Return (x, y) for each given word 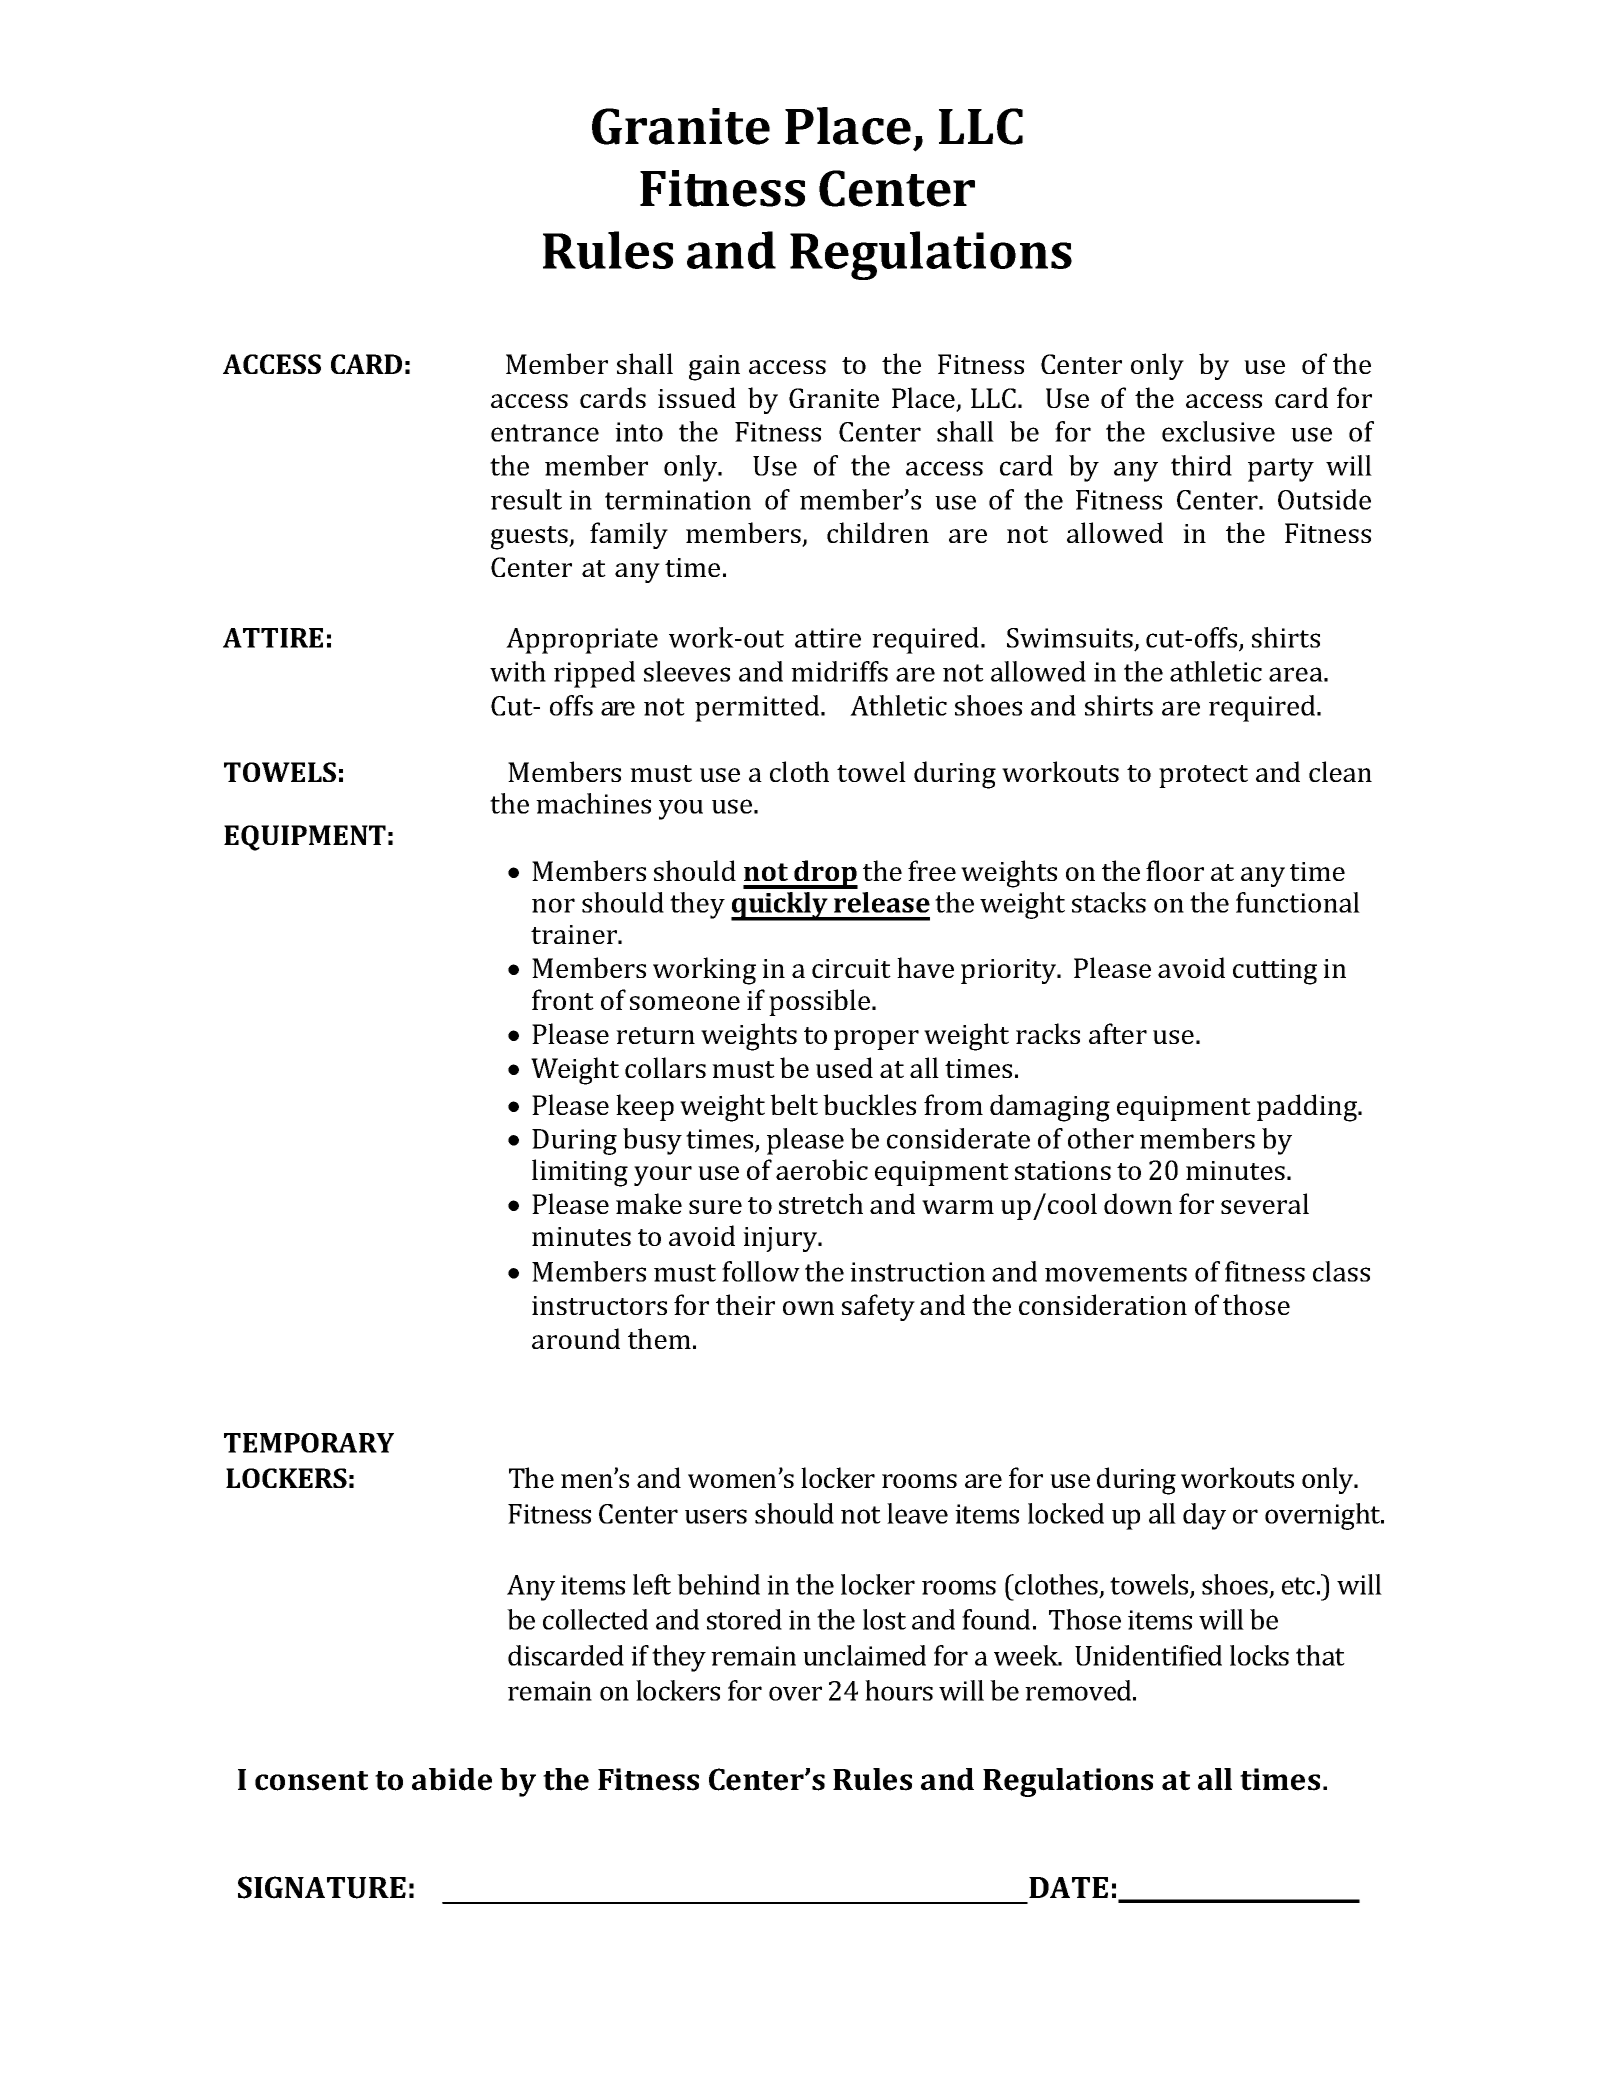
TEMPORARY (309, 1443)
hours (899, 1690)
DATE (1068, 1887)
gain (714, 368)
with (518, 671)
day (1204, 1516)
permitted (758, 708)
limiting (580, 1173)
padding (1308, 1108)
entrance (545, 433)
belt (794, 1104)
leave (917, 1513)
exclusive (1218, 431)
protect (1203, 776)
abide (452, 1779)
